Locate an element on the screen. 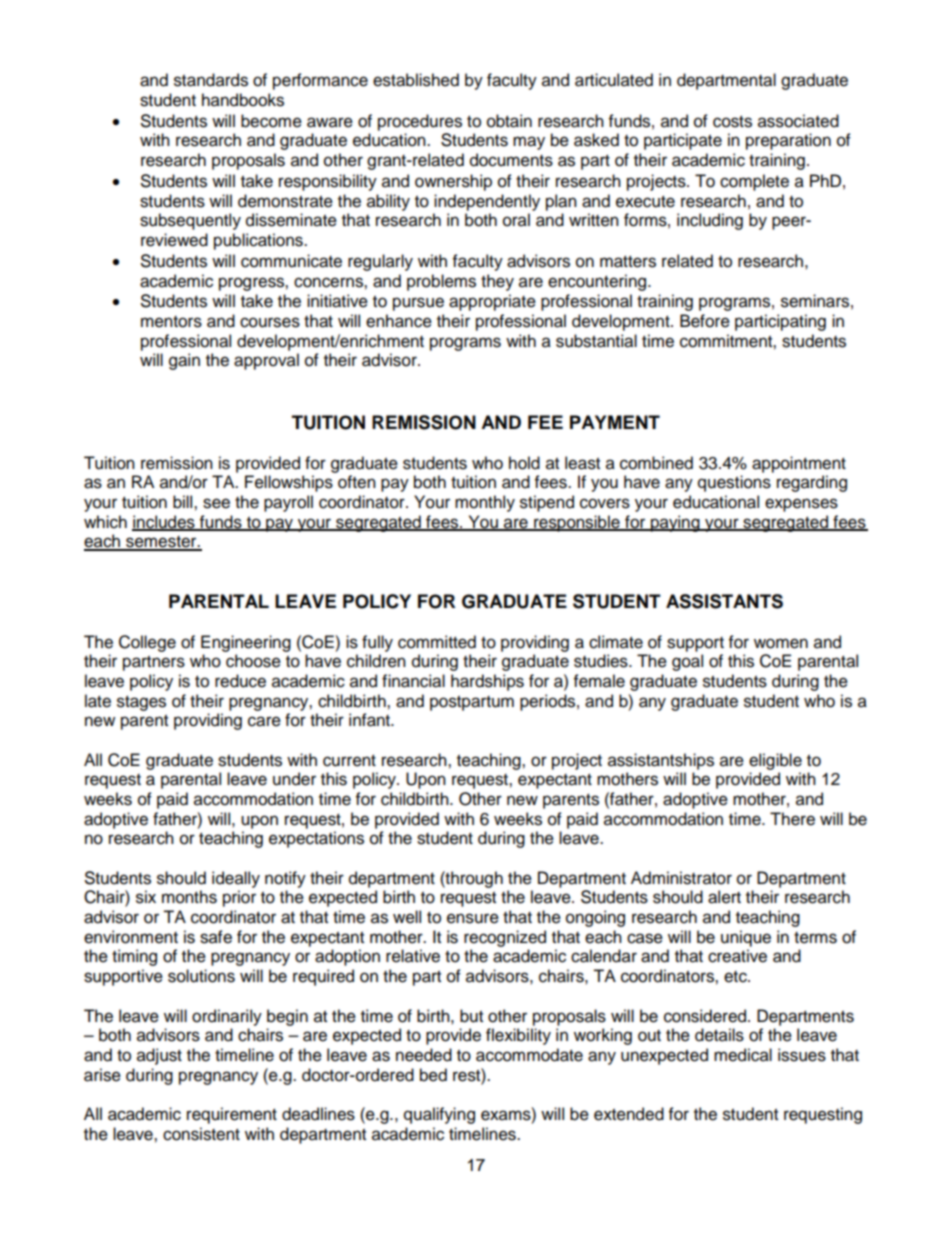 The image size is (952, 1233). medical is located at coordinates (743, 1055).
